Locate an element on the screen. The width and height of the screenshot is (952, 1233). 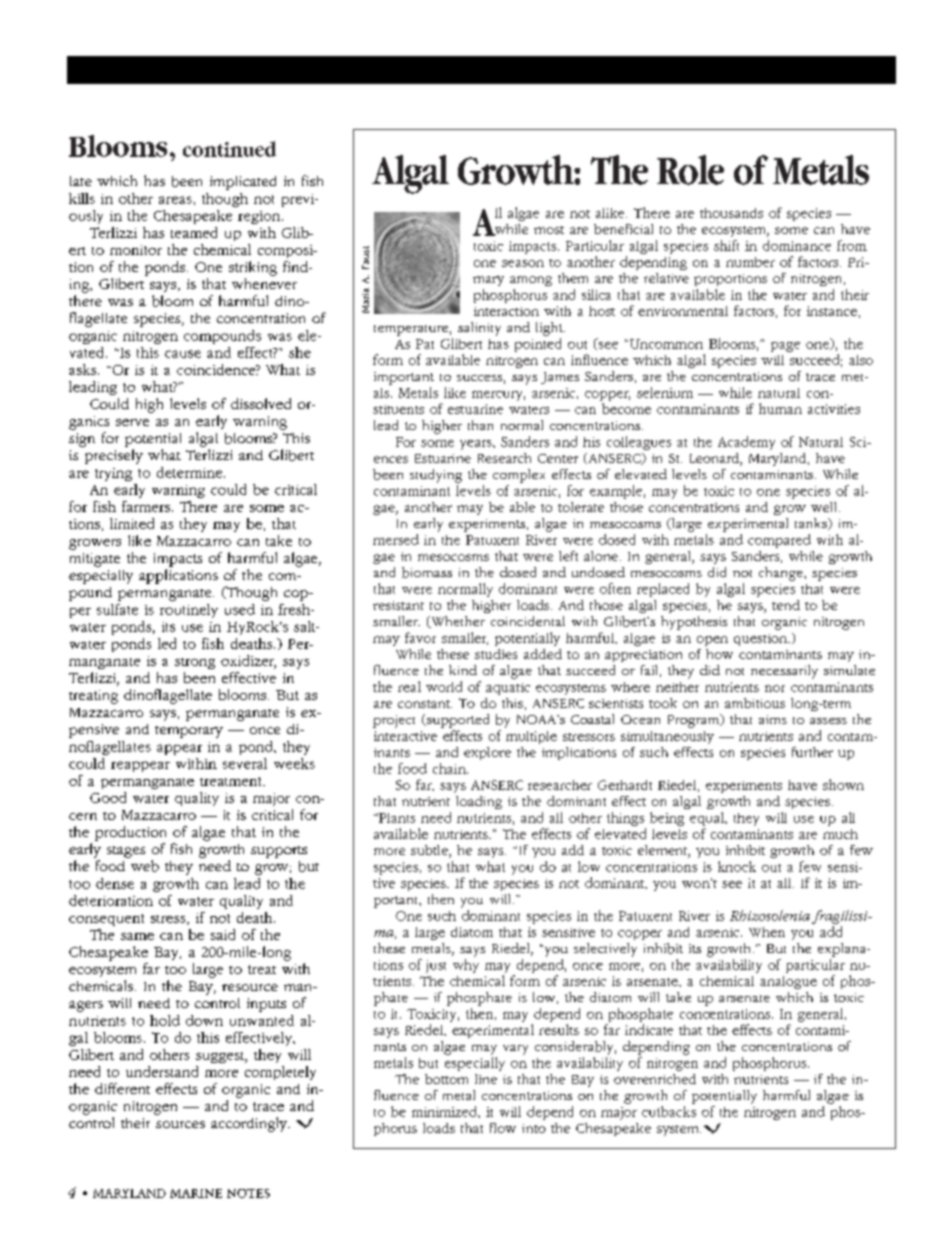
flow is located at coordinates (503, 1128).
